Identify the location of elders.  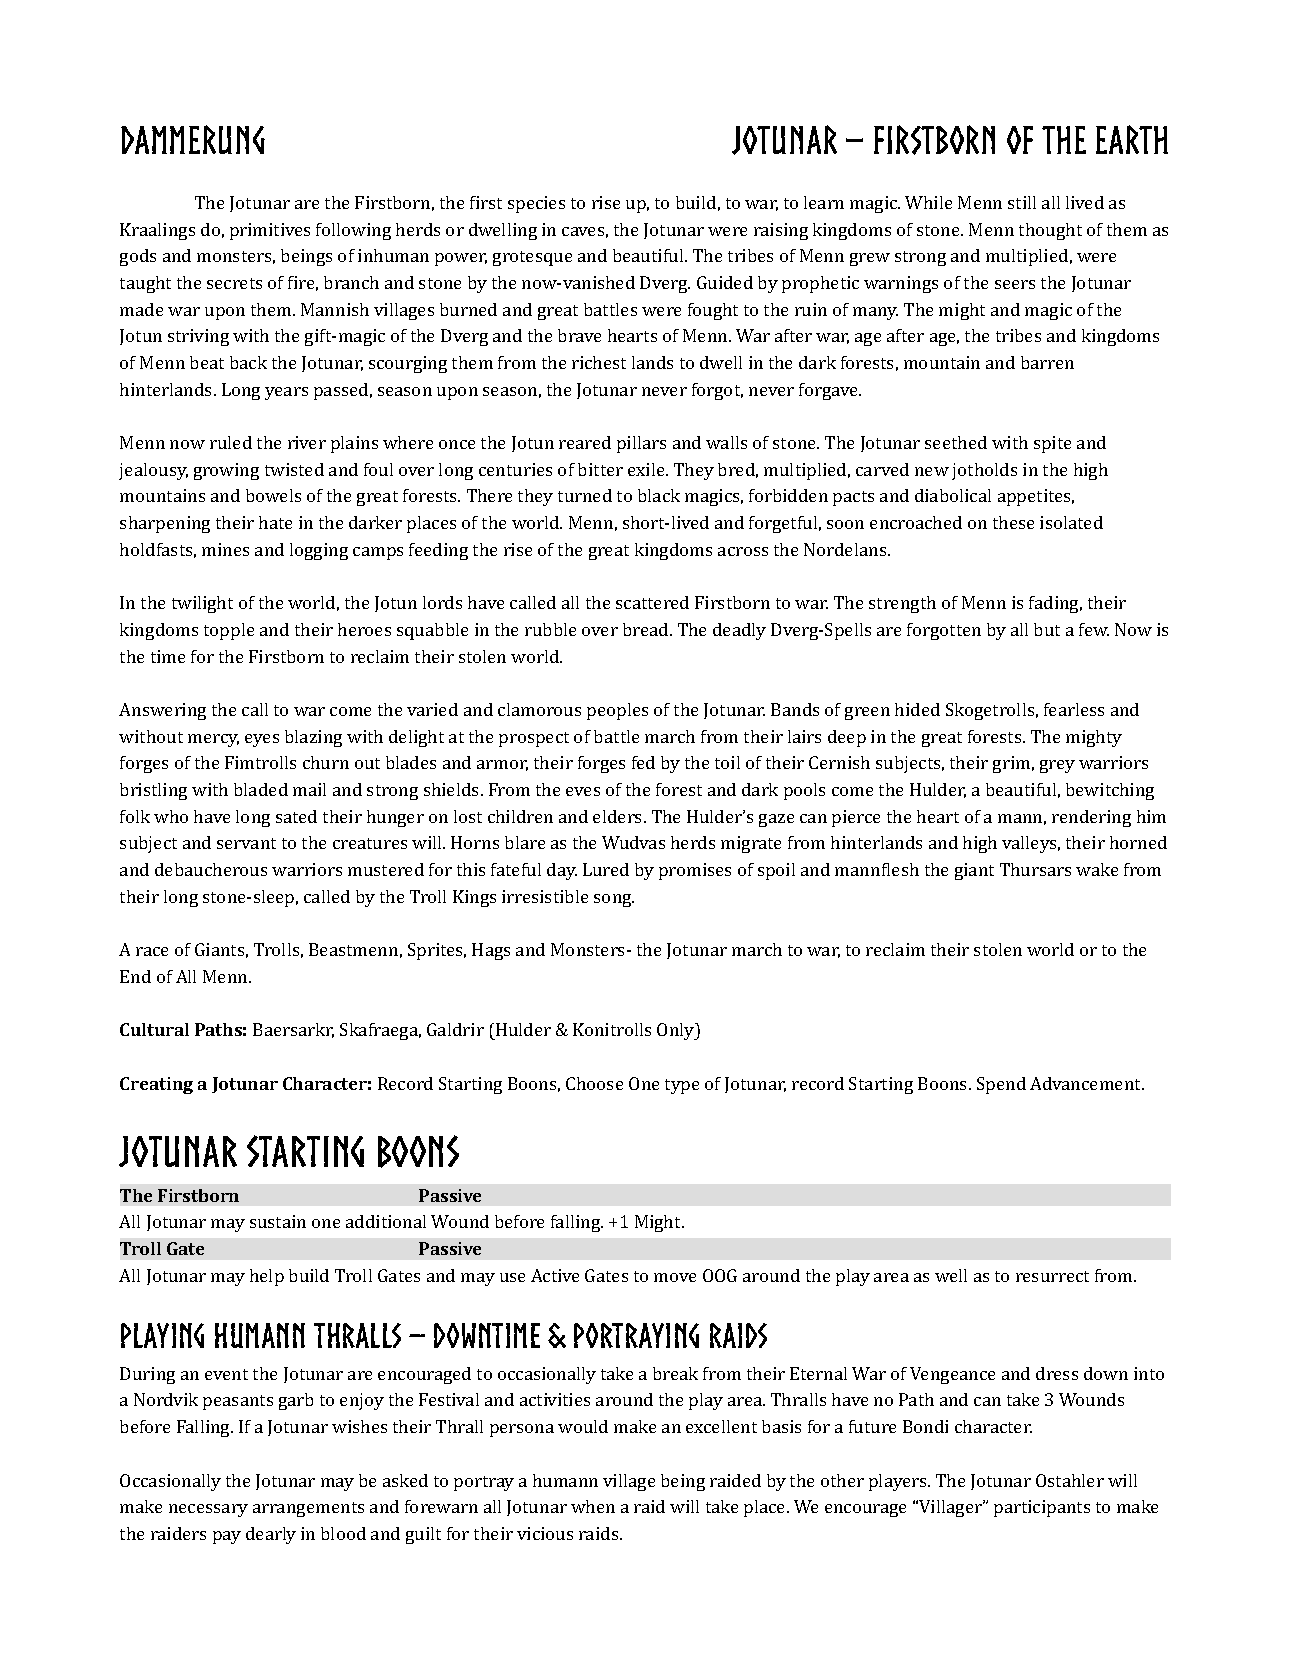
(619, 816).
